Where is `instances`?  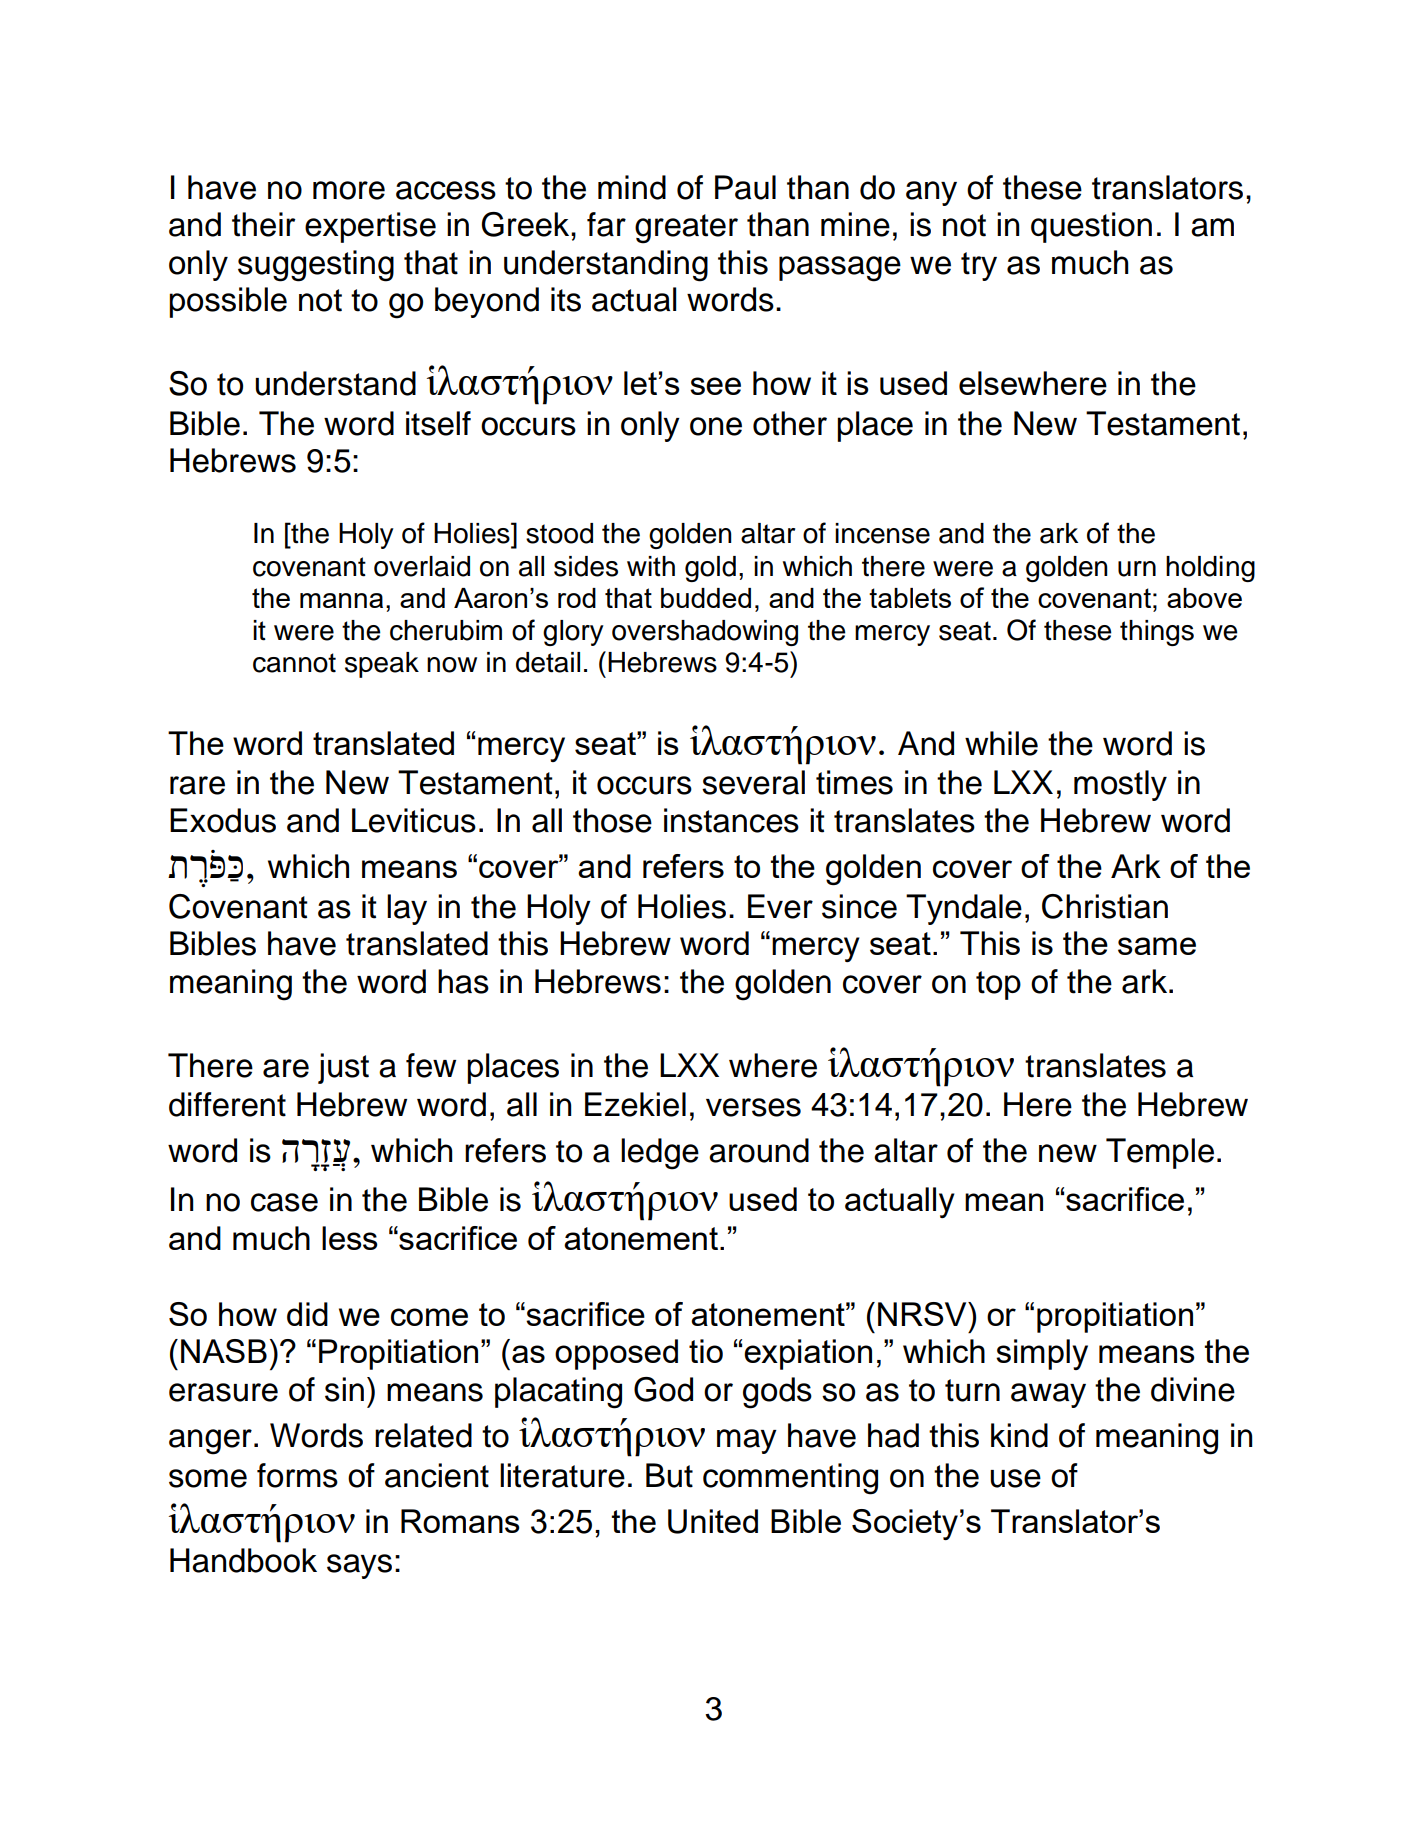
instances is located at coordinates (731, 820).
